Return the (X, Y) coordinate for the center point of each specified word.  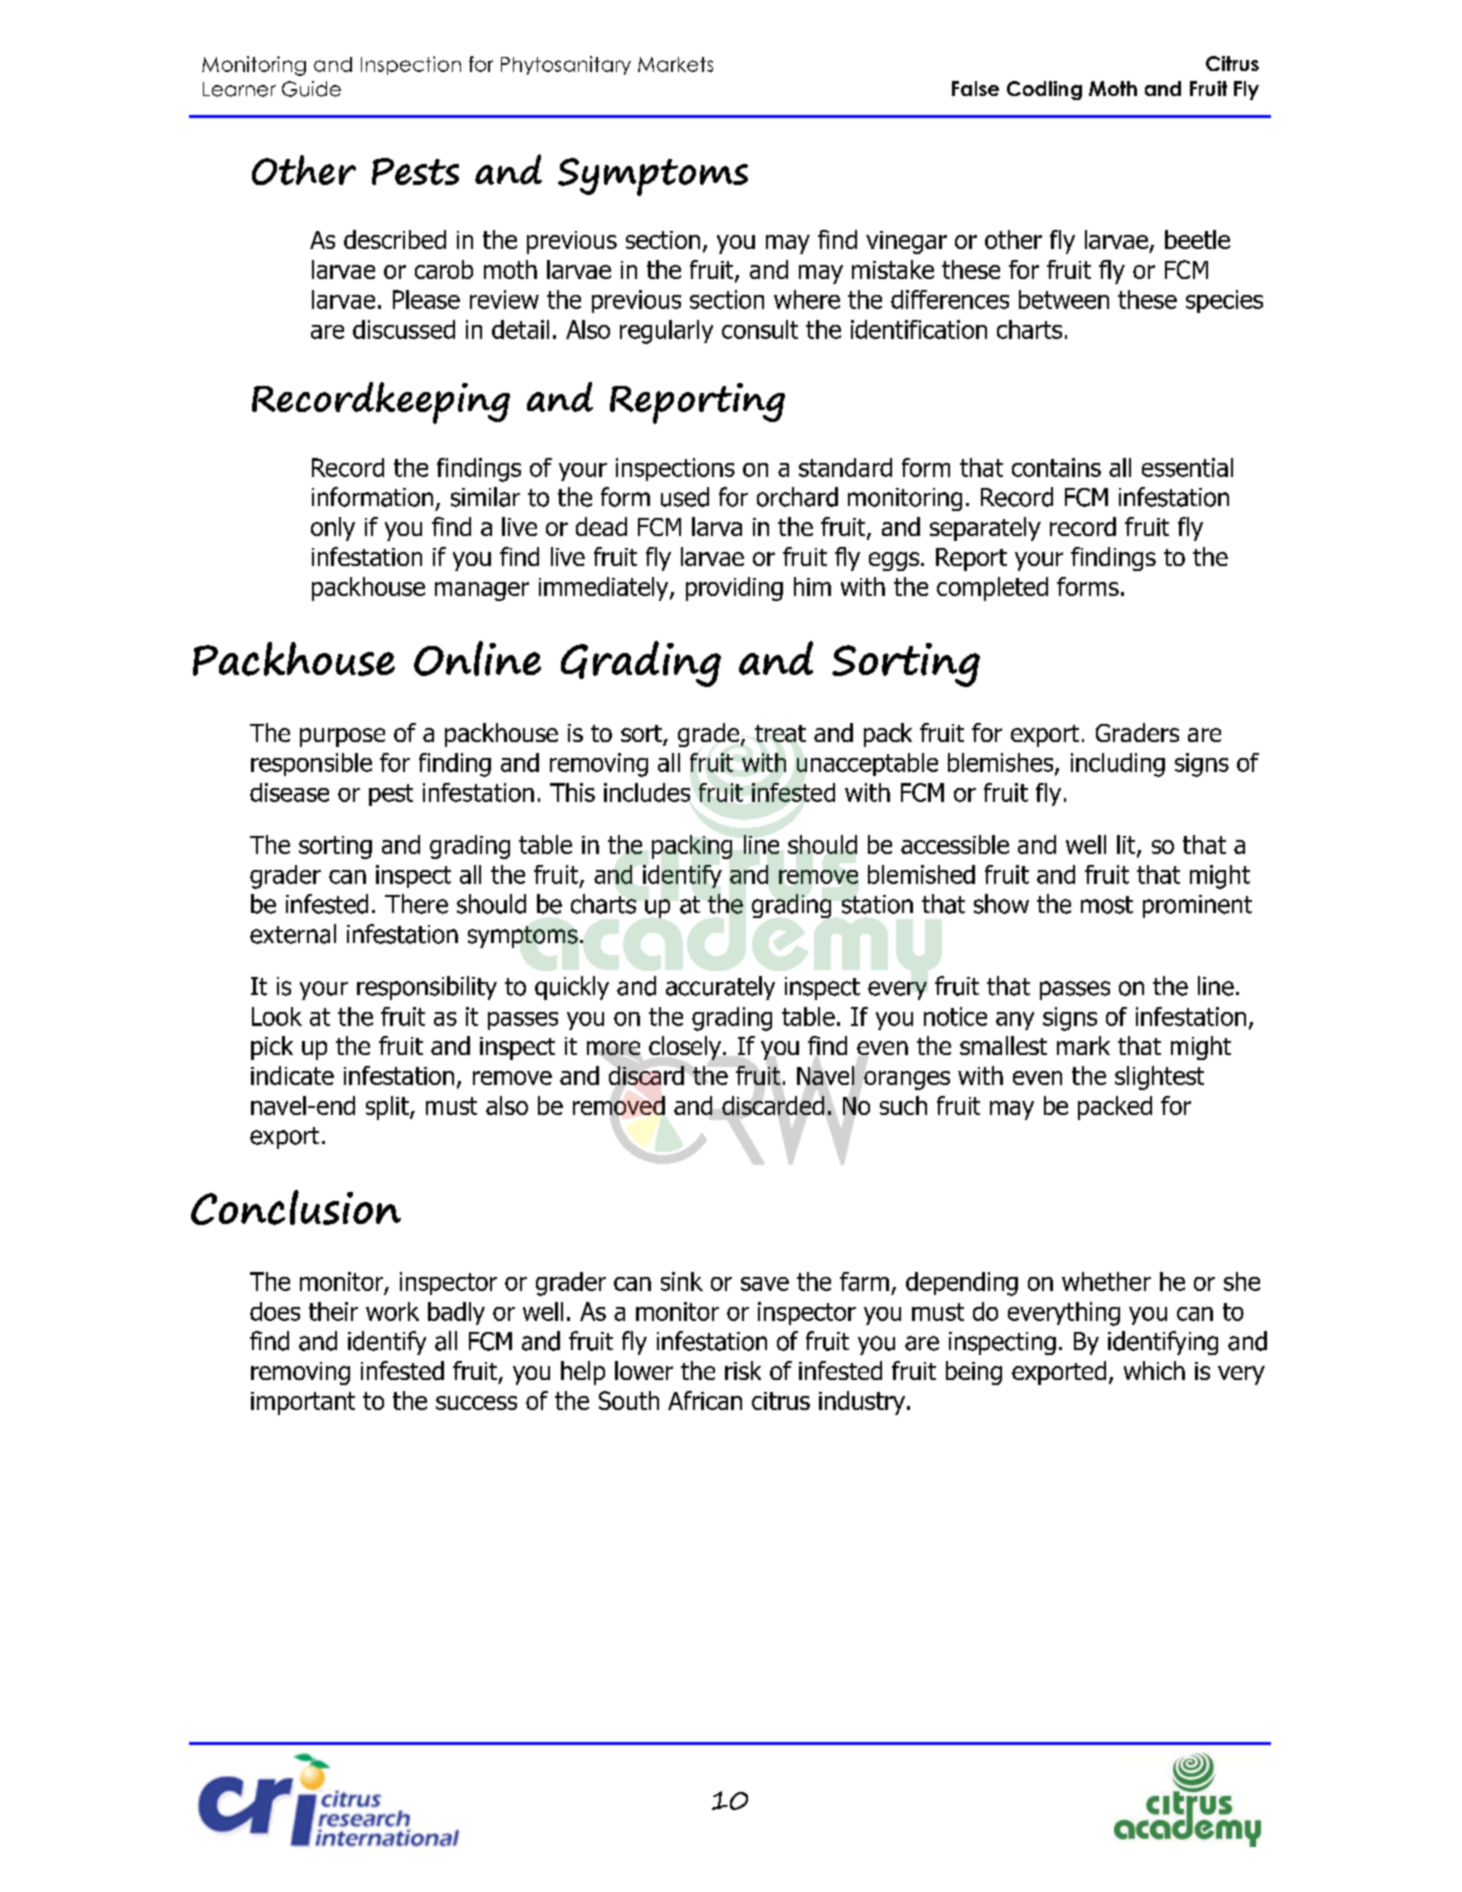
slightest (1159, 1078)
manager (482, 591)
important (303, 1403)
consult (760, 329)
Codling (1044, 90)
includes (647, 792)
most (1107, 905)
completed (992, 589)
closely (685, 1048)
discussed (404, 329)
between (1064, 299)
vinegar (906, 242)
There (416, 904)
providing (734, 589)
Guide (311, 89)
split (388, 1108)
